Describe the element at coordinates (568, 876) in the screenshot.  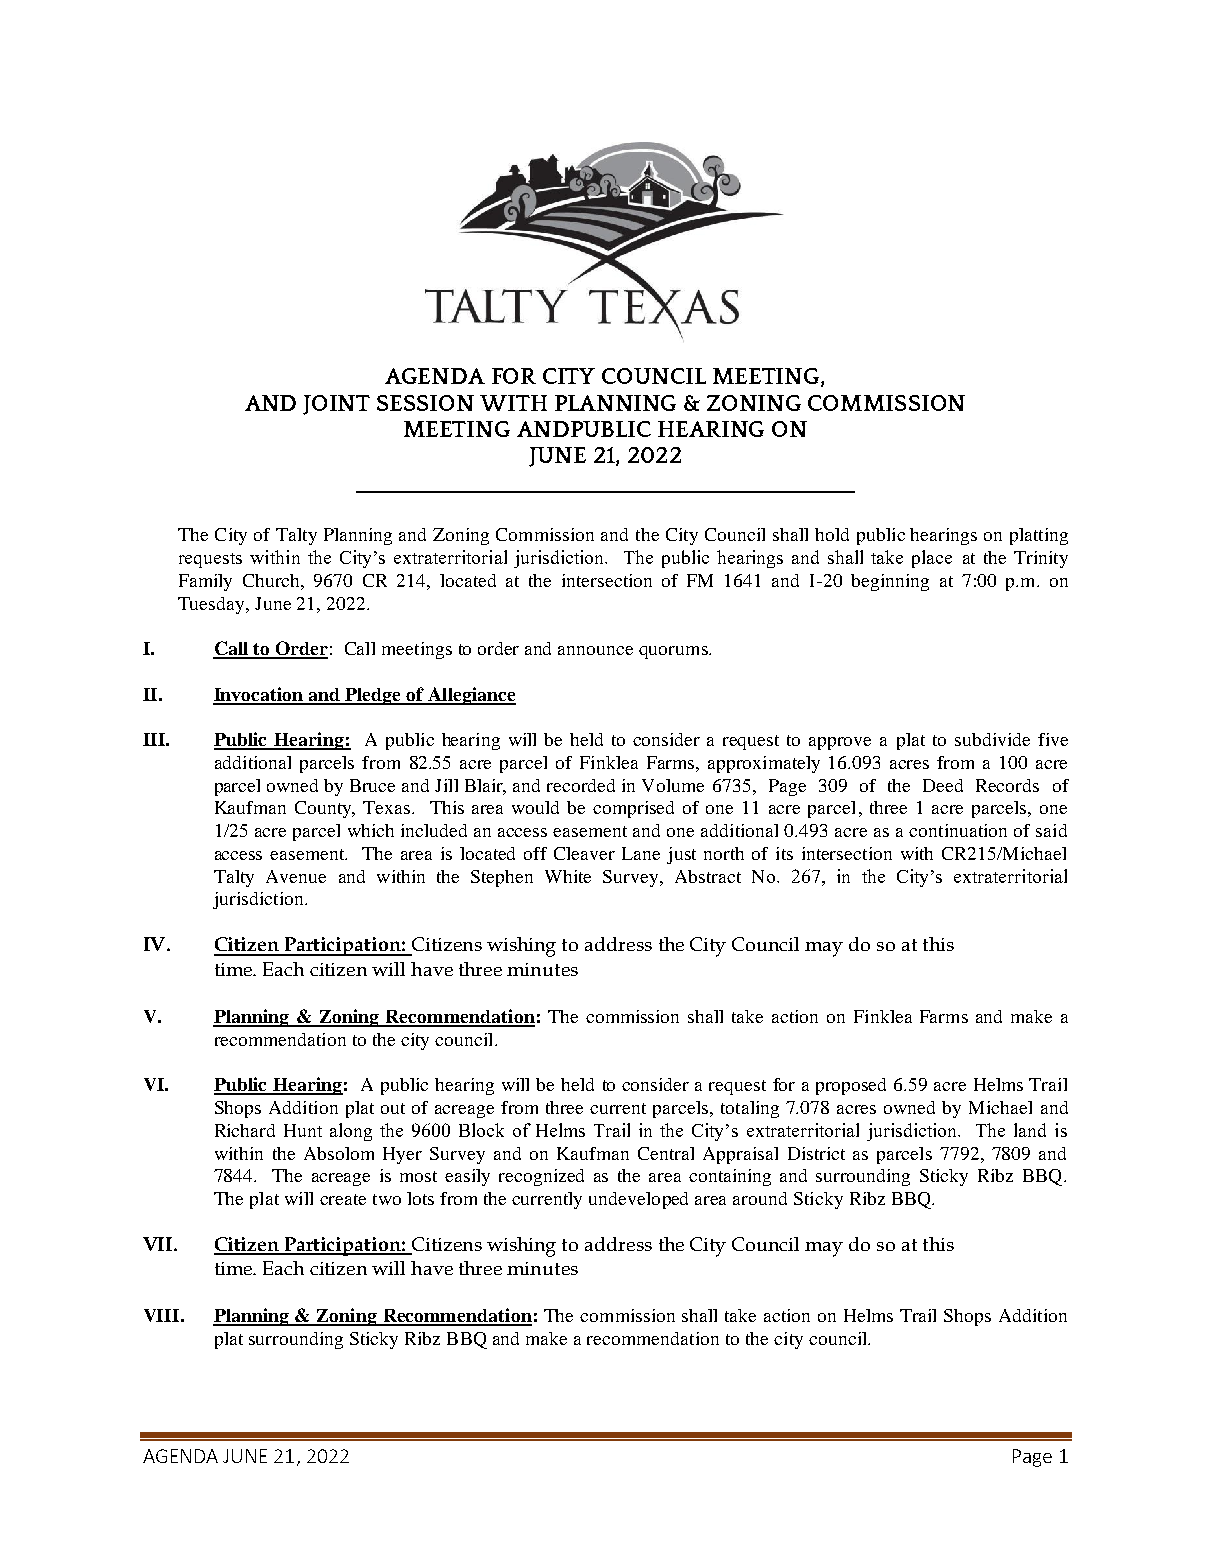
I see `White` at that location.
